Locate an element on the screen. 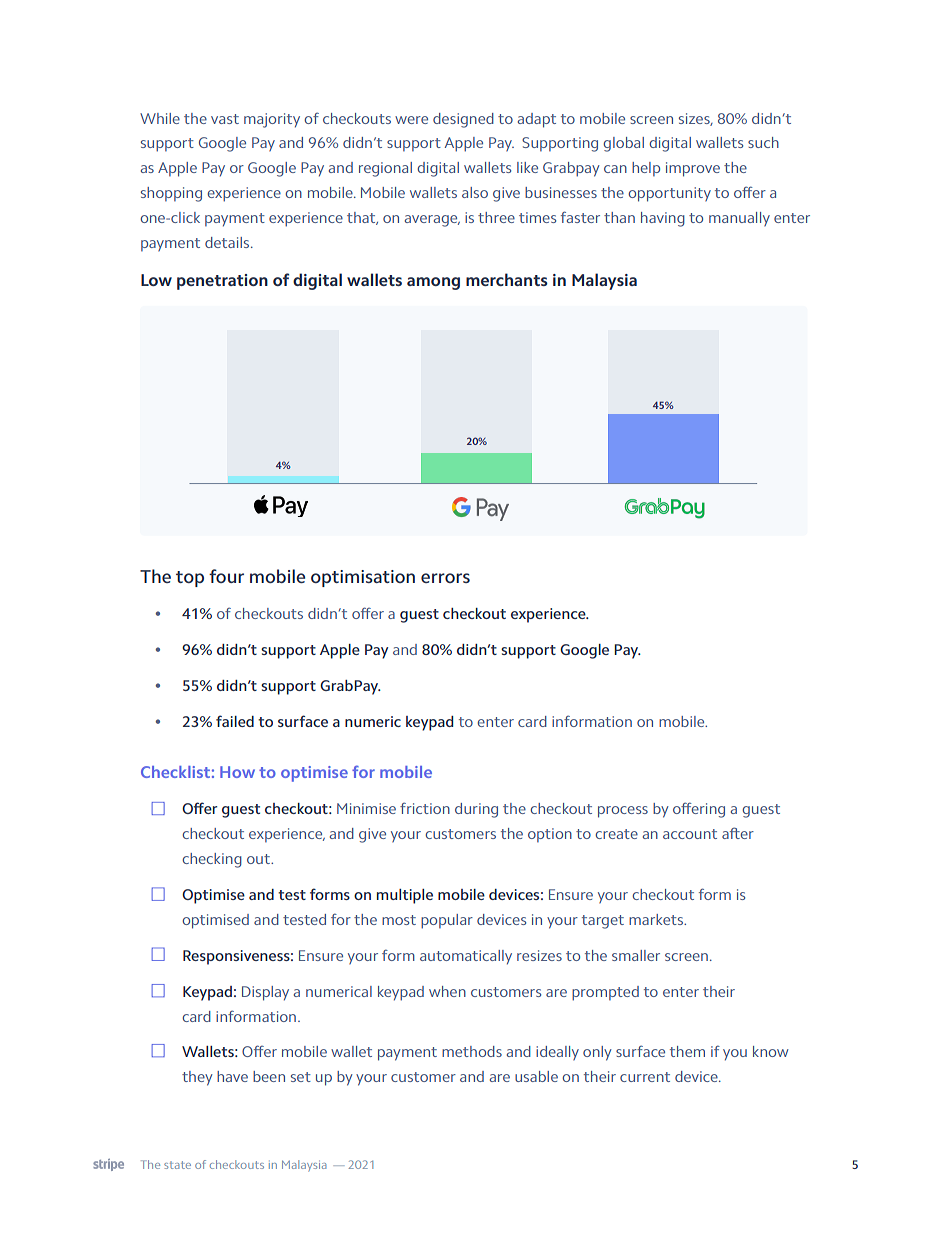 This screenshot has height=1233, width=952. designed is located at coordinates (463, 120).
